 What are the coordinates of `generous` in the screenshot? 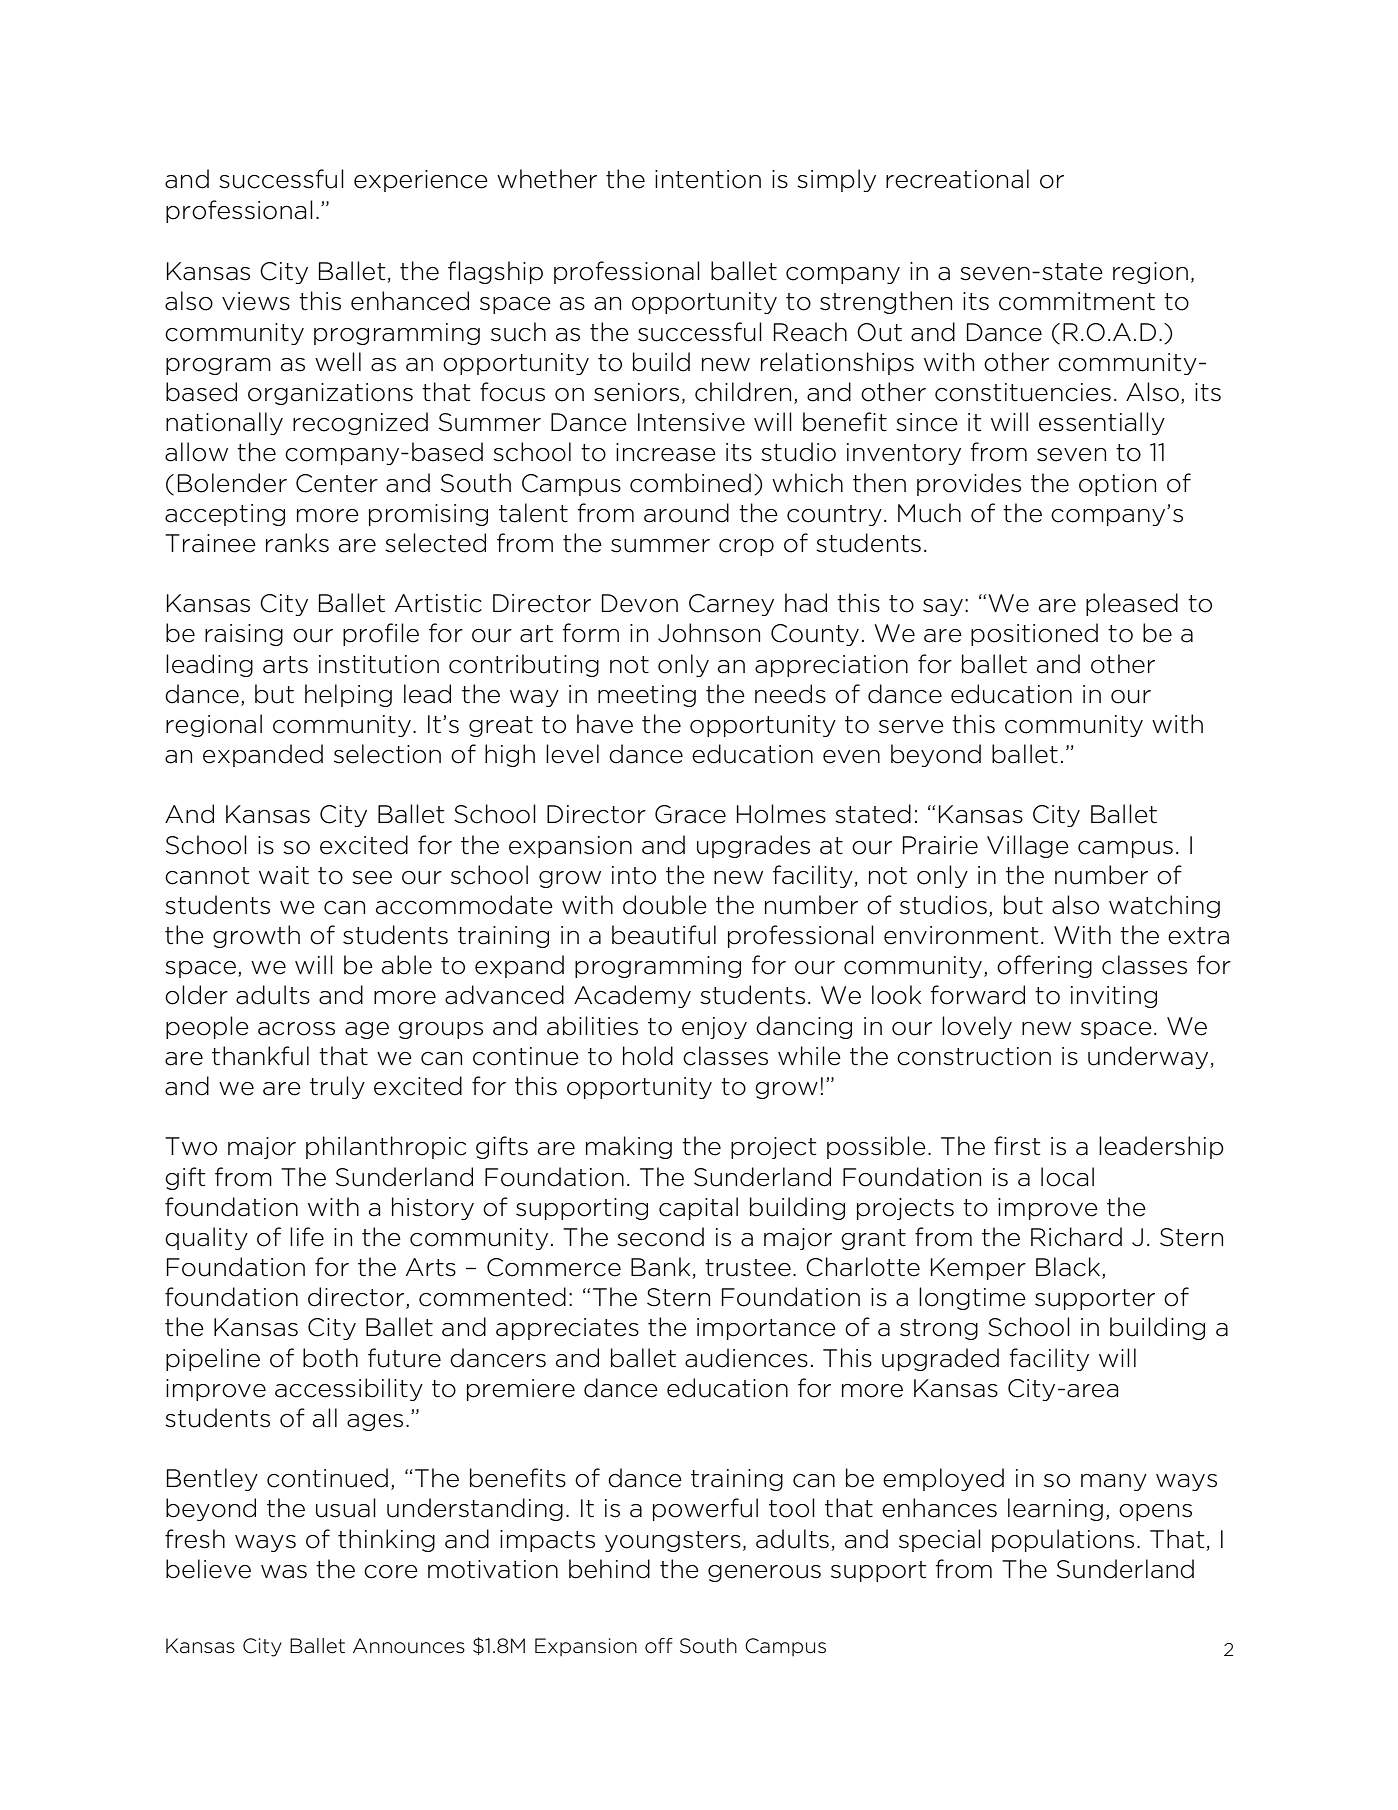 It's located at (764, 1573).
